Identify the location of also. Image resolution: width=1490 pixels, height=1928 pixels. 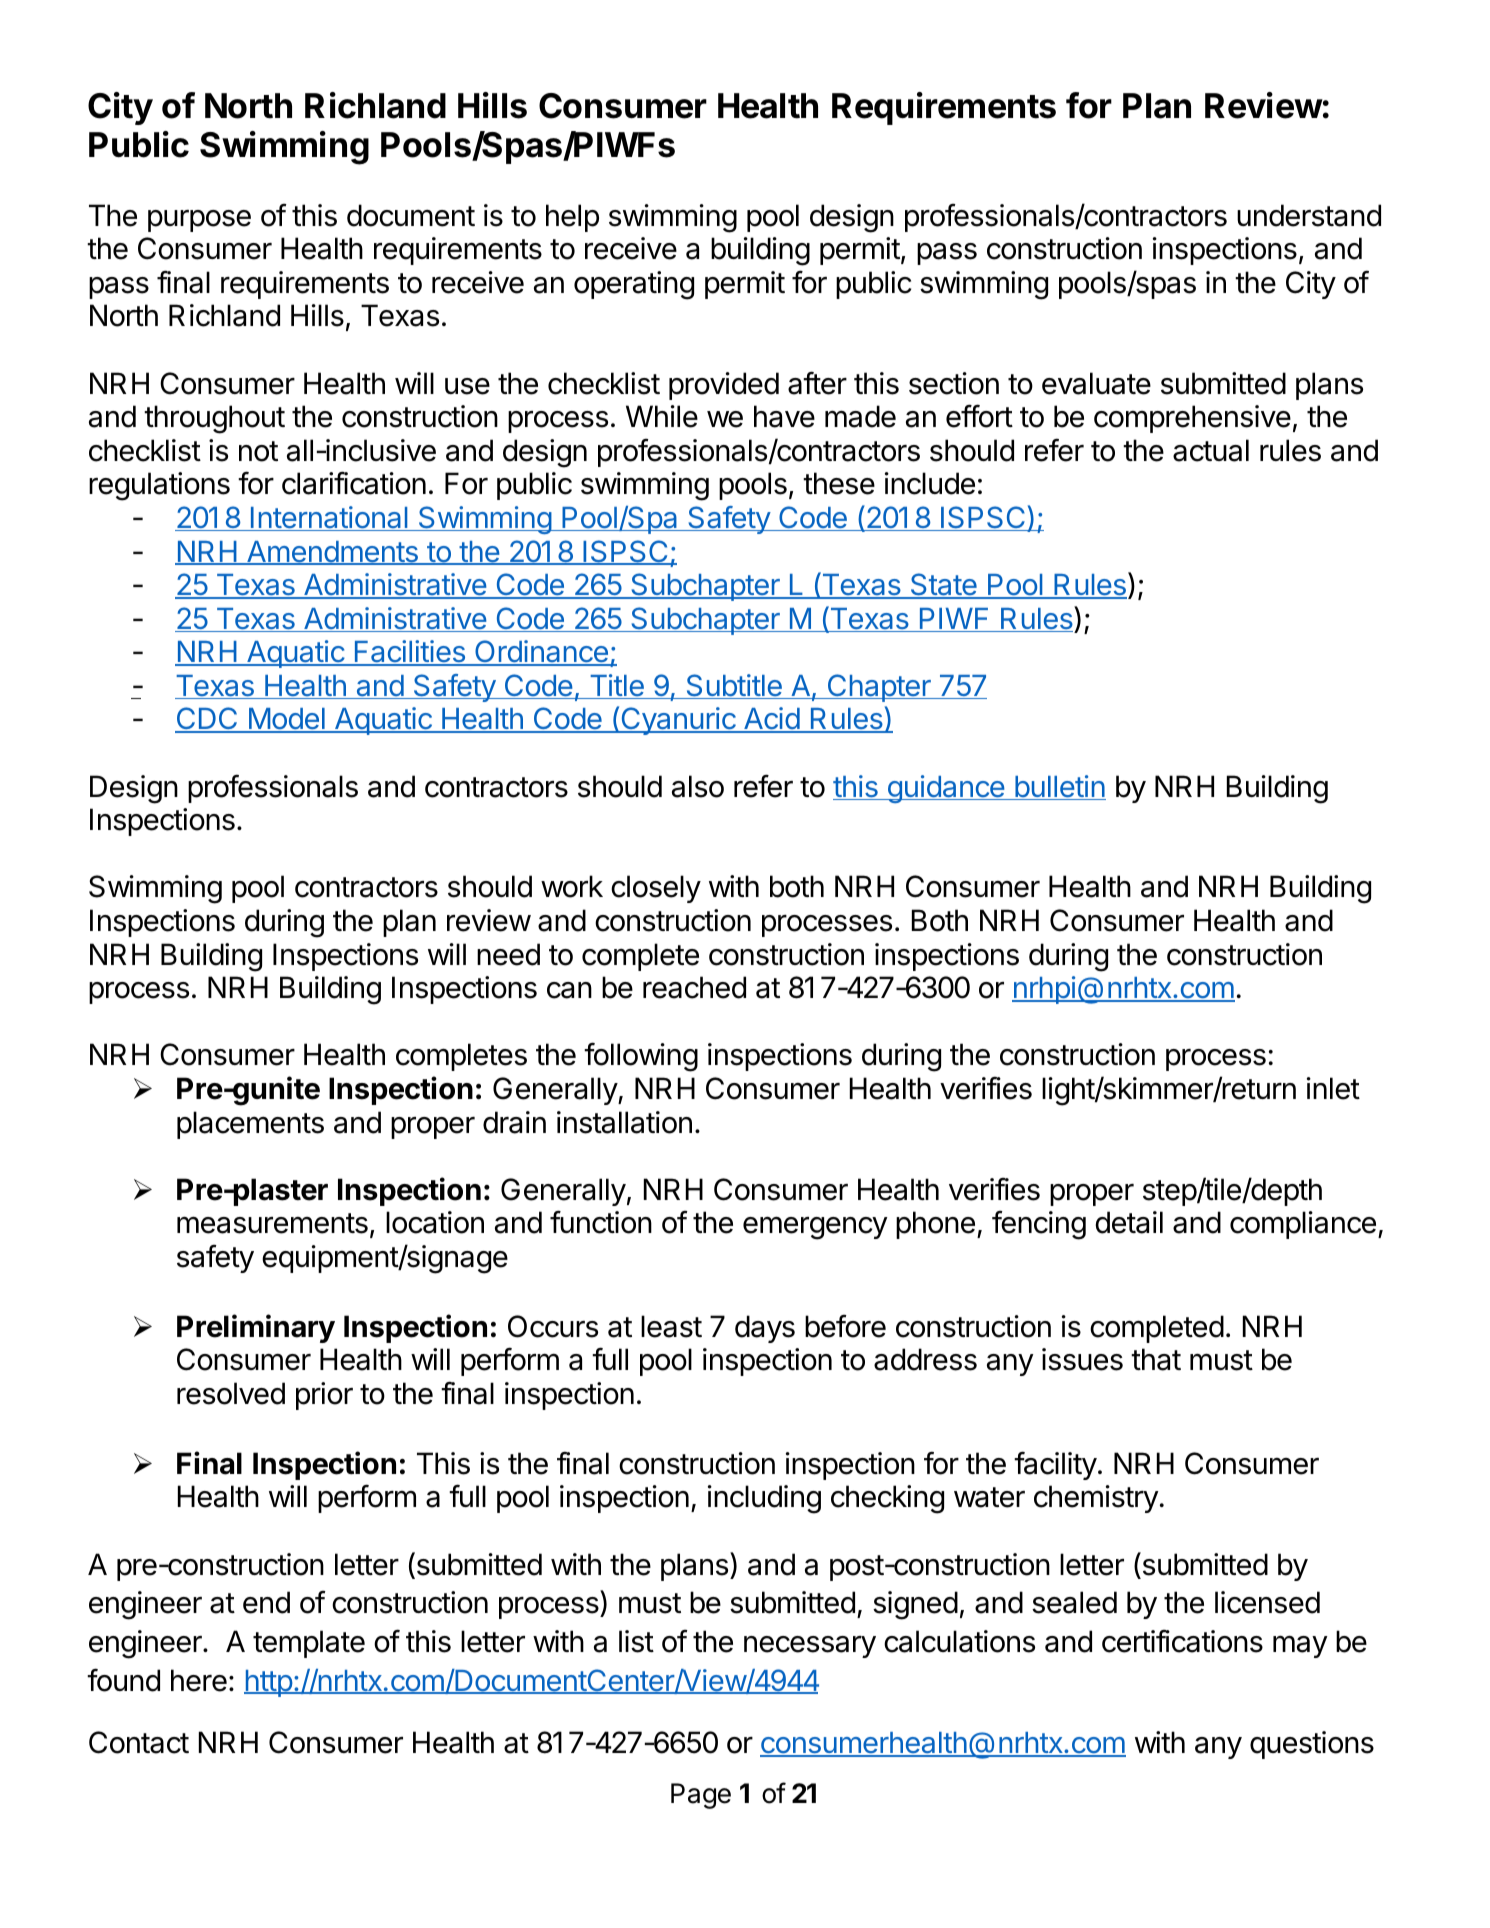
(698, 786).
